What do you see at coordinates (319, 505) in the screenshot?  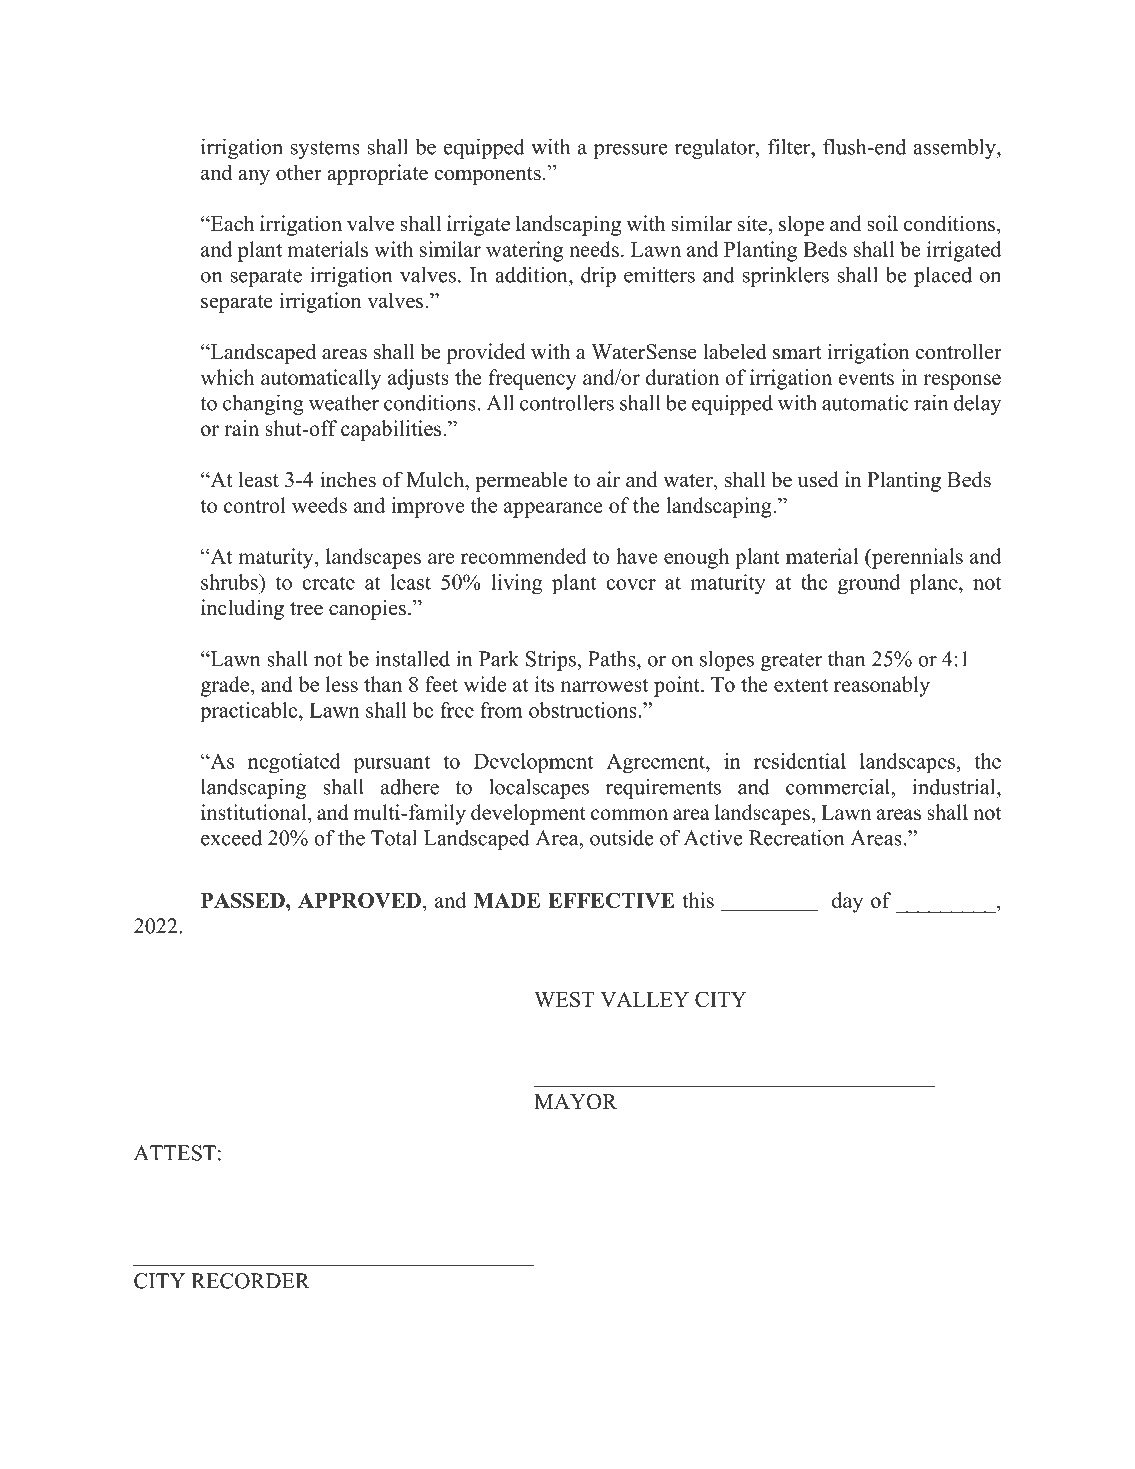 I see `weeds` at bounding box center [319, 505].
